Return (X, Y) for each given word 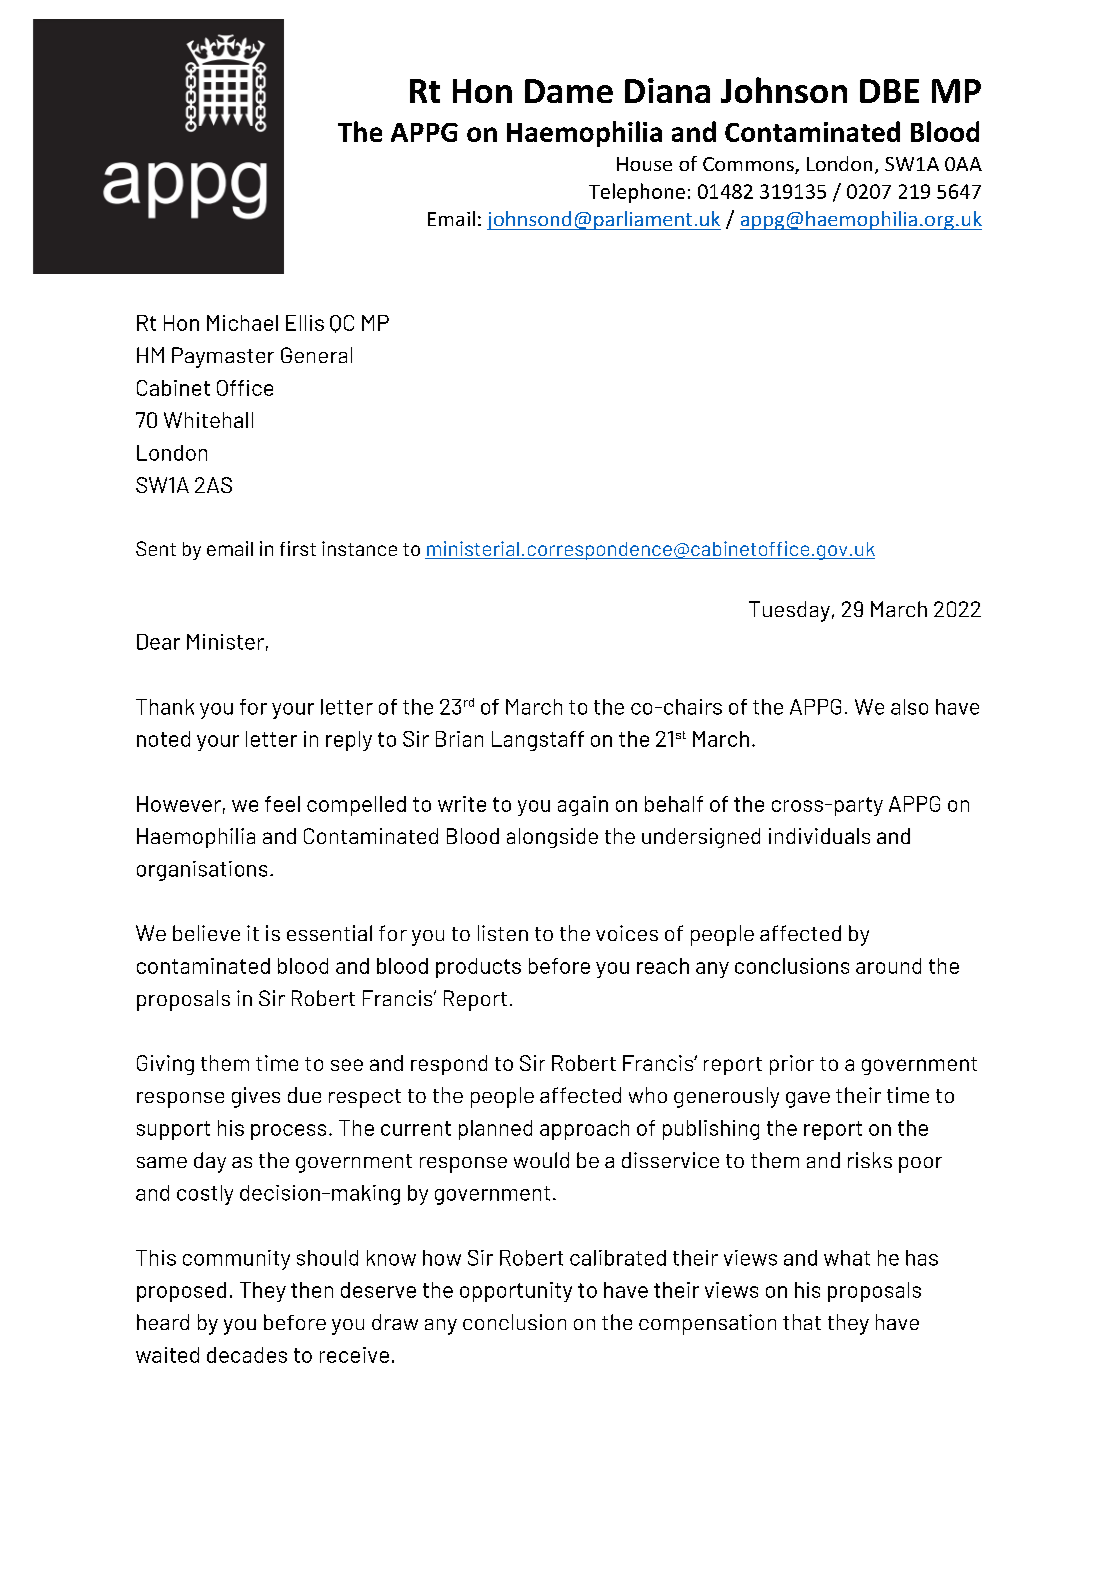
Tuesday (789, 611)
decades (247, 1355)
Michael (242, 323)
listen (503, 933)
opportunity (516, 1292)
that (802, 1322)
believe (206, 933)
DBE (889, 91)
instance (359, 548)
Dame (569, 91)
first (298, 548)
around (888, 966)
